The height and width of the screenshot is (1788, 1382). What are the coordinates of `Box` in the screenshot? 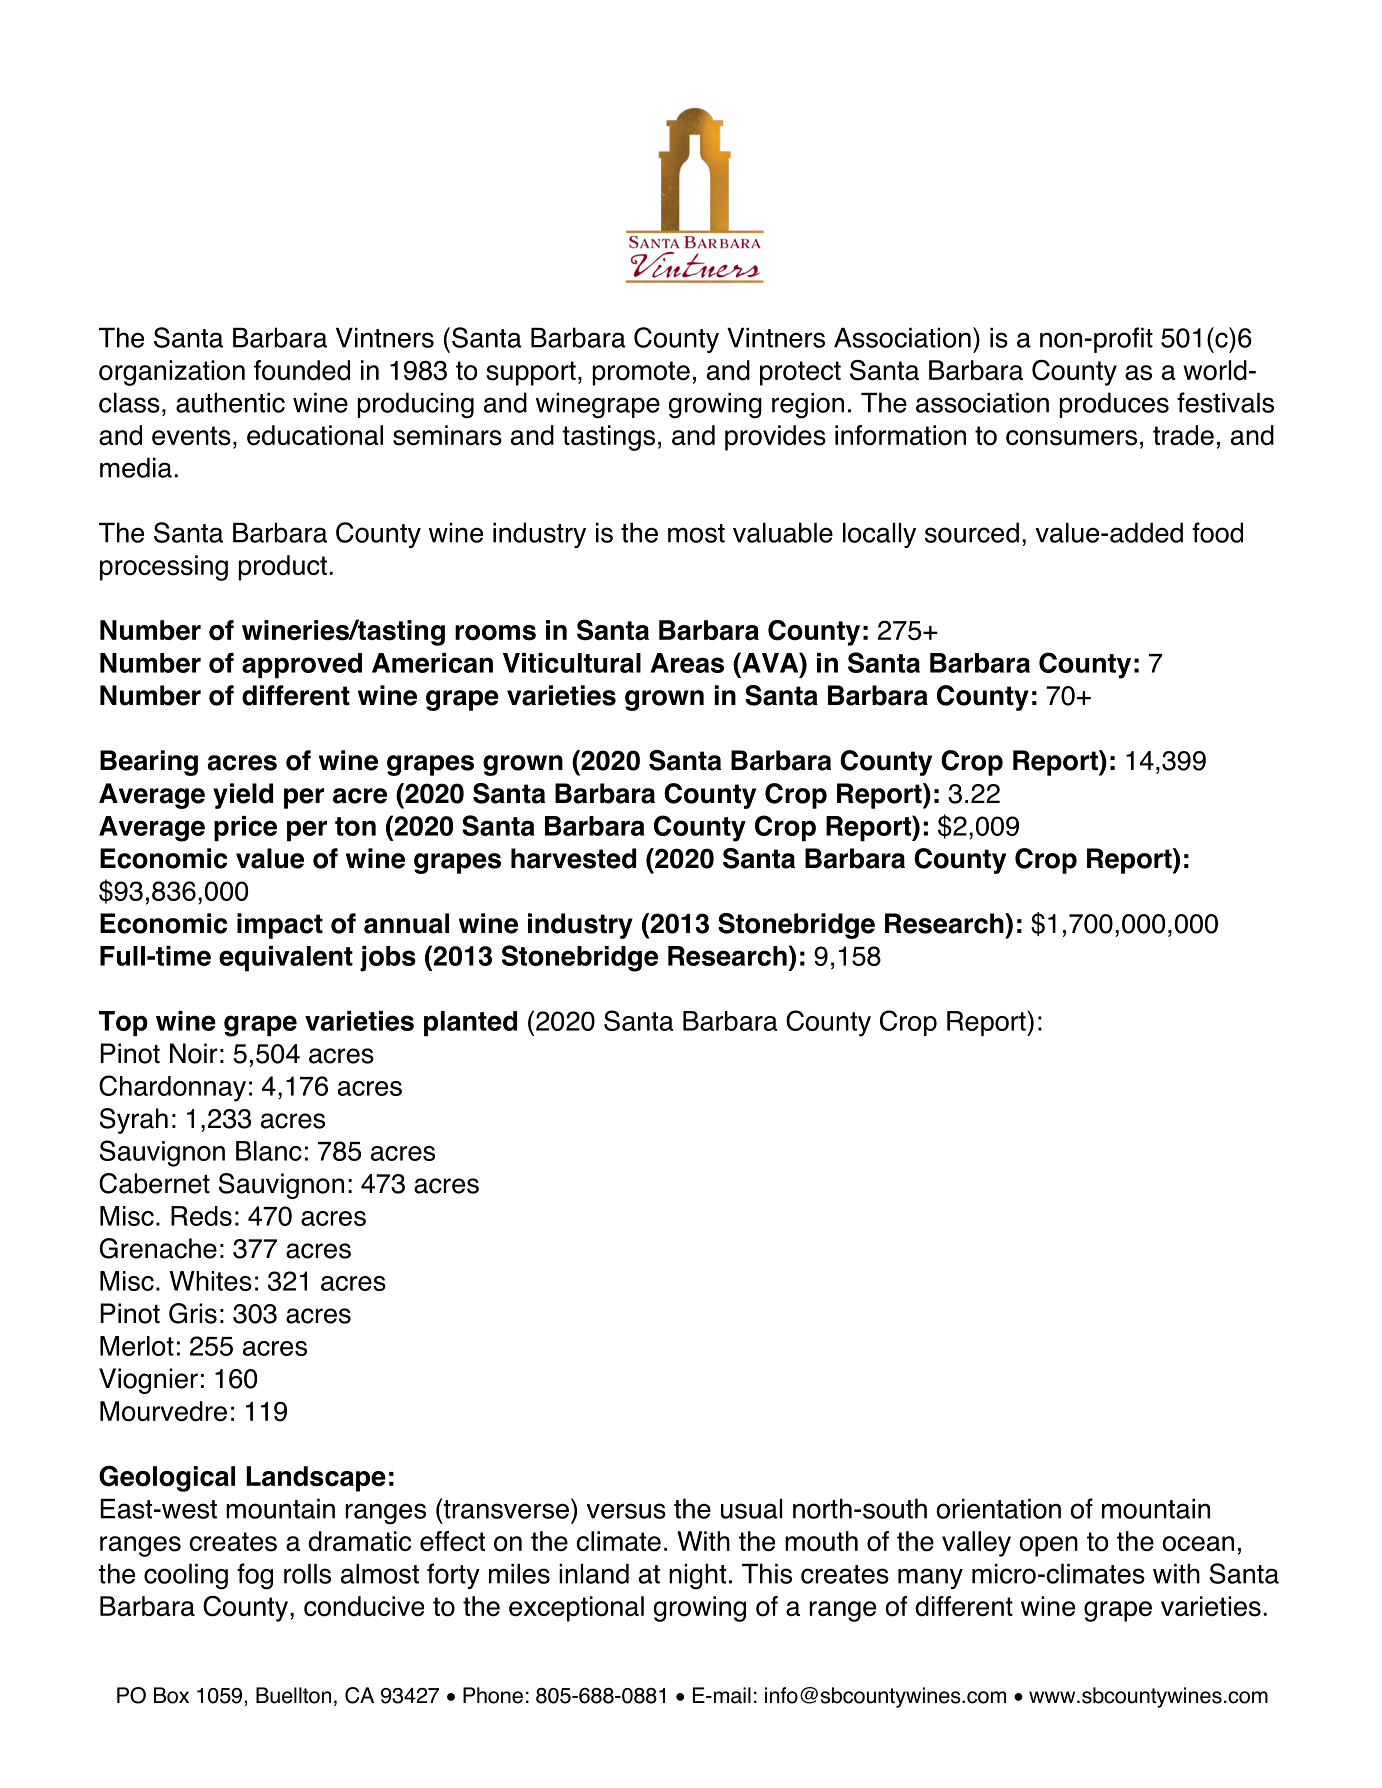 It's located at (171, 1695).
